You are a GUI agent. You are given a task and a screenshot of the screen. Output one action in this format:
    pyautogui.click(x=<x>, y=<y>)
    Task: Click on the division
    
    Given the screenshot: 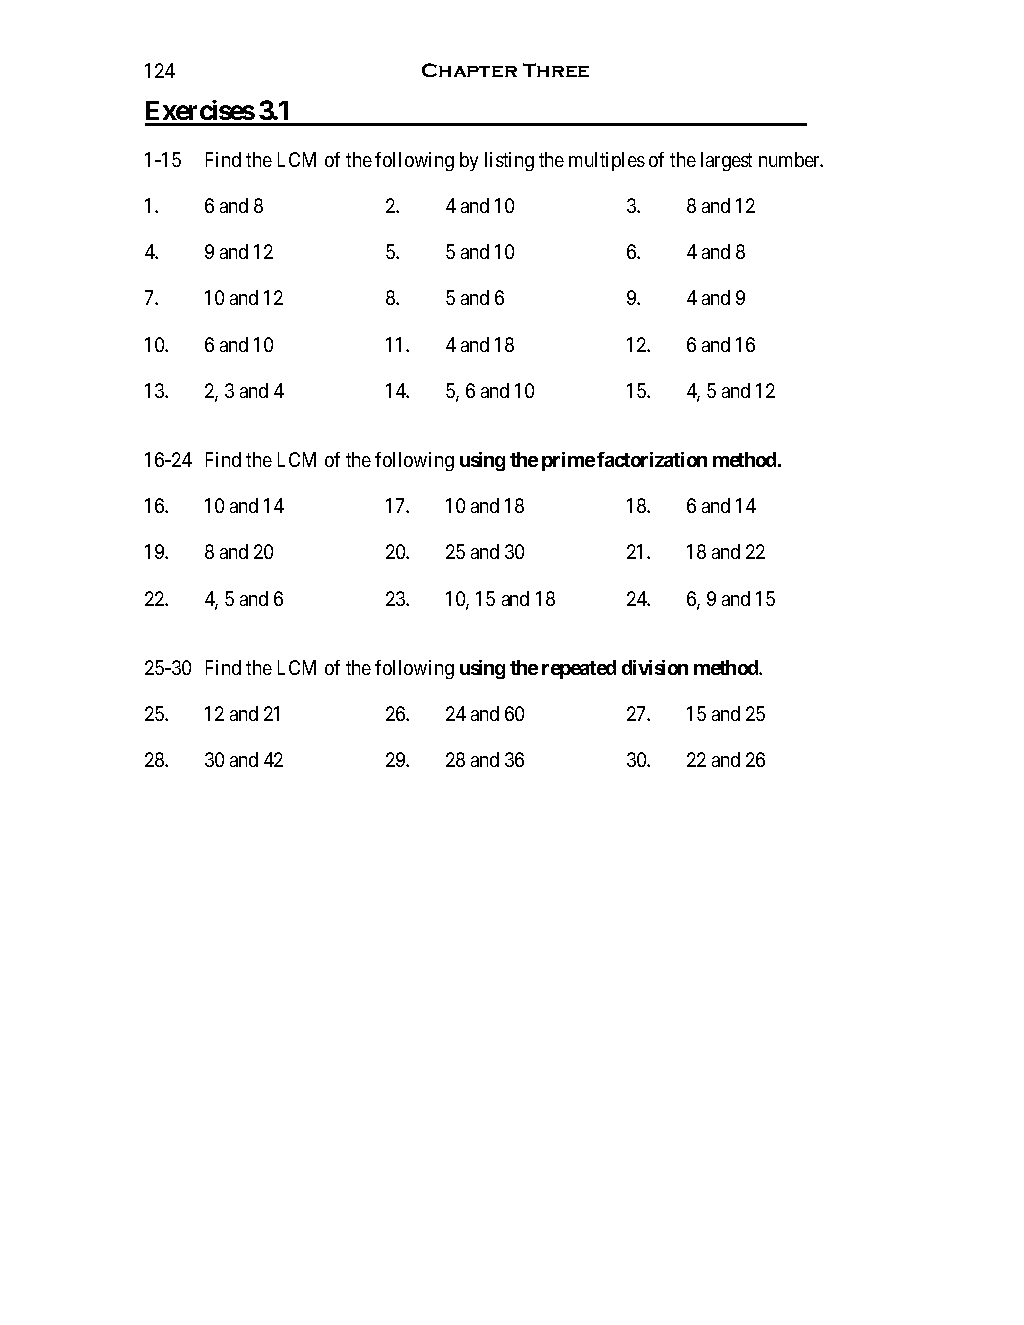 What is the action you would take?
    pyautogui.click(x=655, y=667)
